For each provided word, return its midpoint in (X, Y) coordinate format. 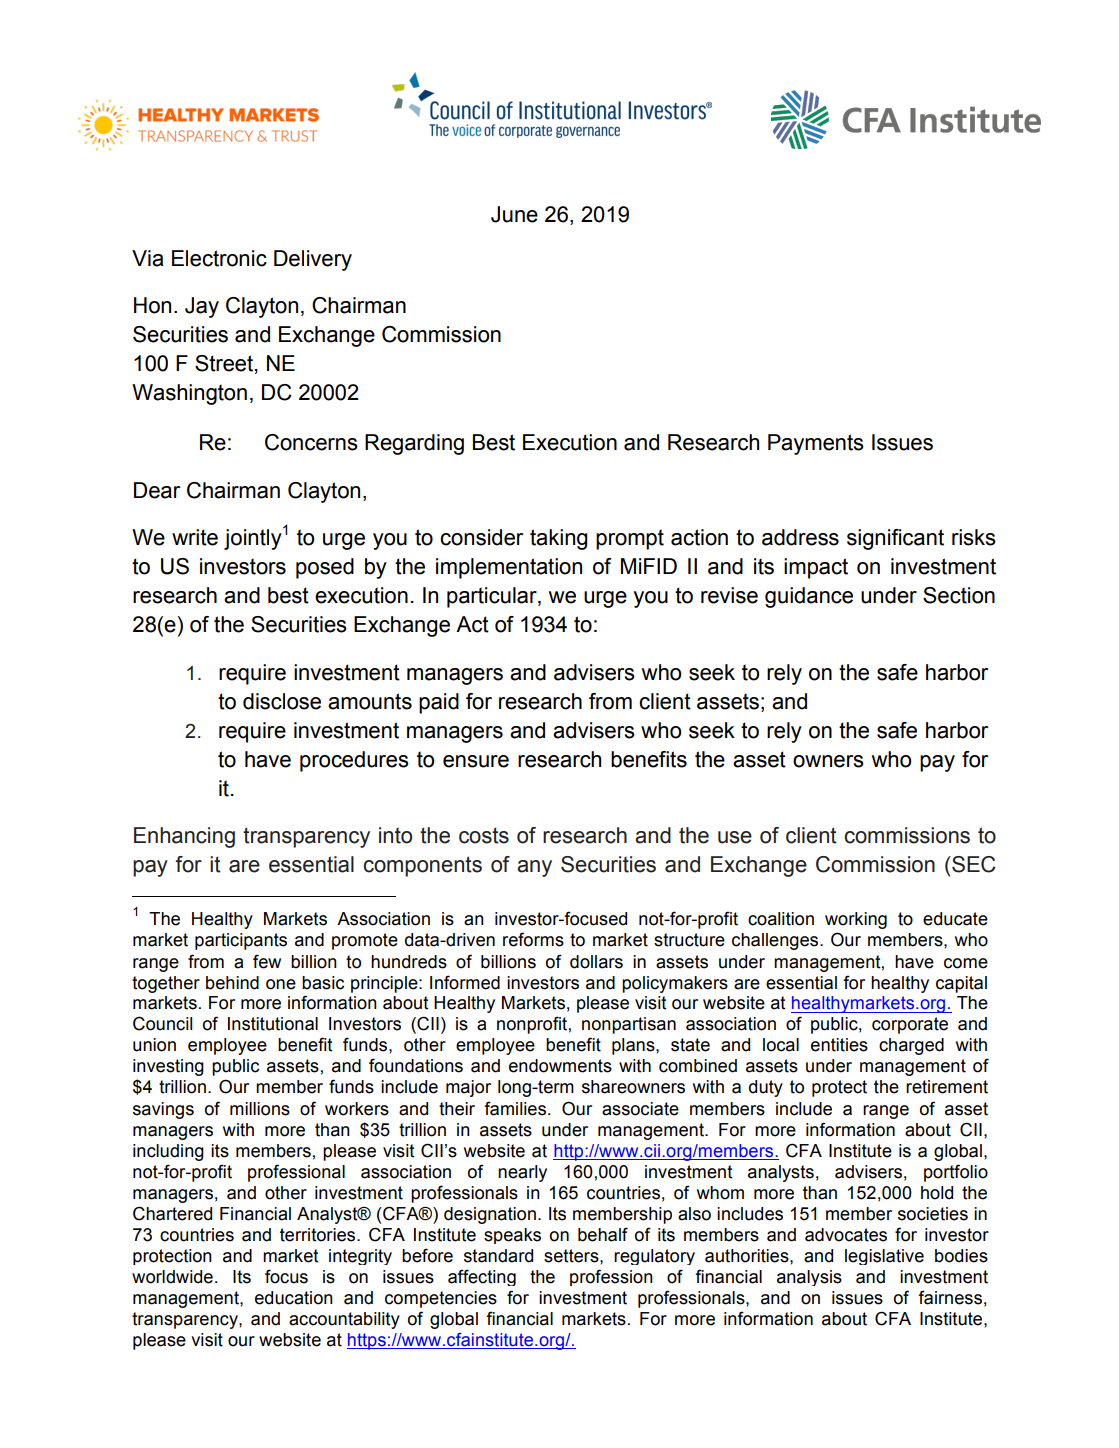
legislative (884, 1257)
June (514, 214)
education (294, 1298)
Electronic (219, 258)
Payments (816, 444)
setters (572, 1256)
